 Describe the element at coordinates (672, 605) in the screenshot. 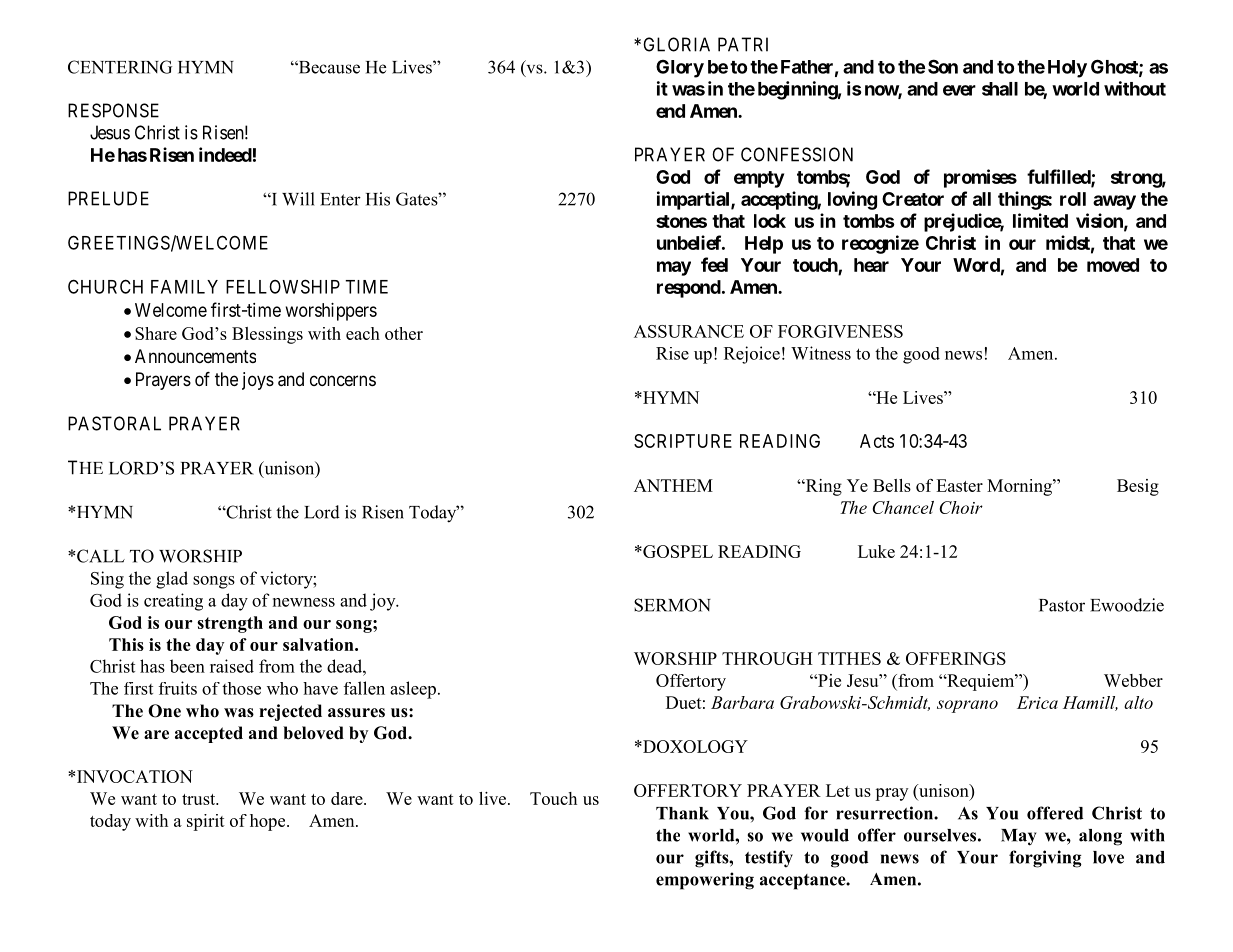

I see `SERMON` at that location.
